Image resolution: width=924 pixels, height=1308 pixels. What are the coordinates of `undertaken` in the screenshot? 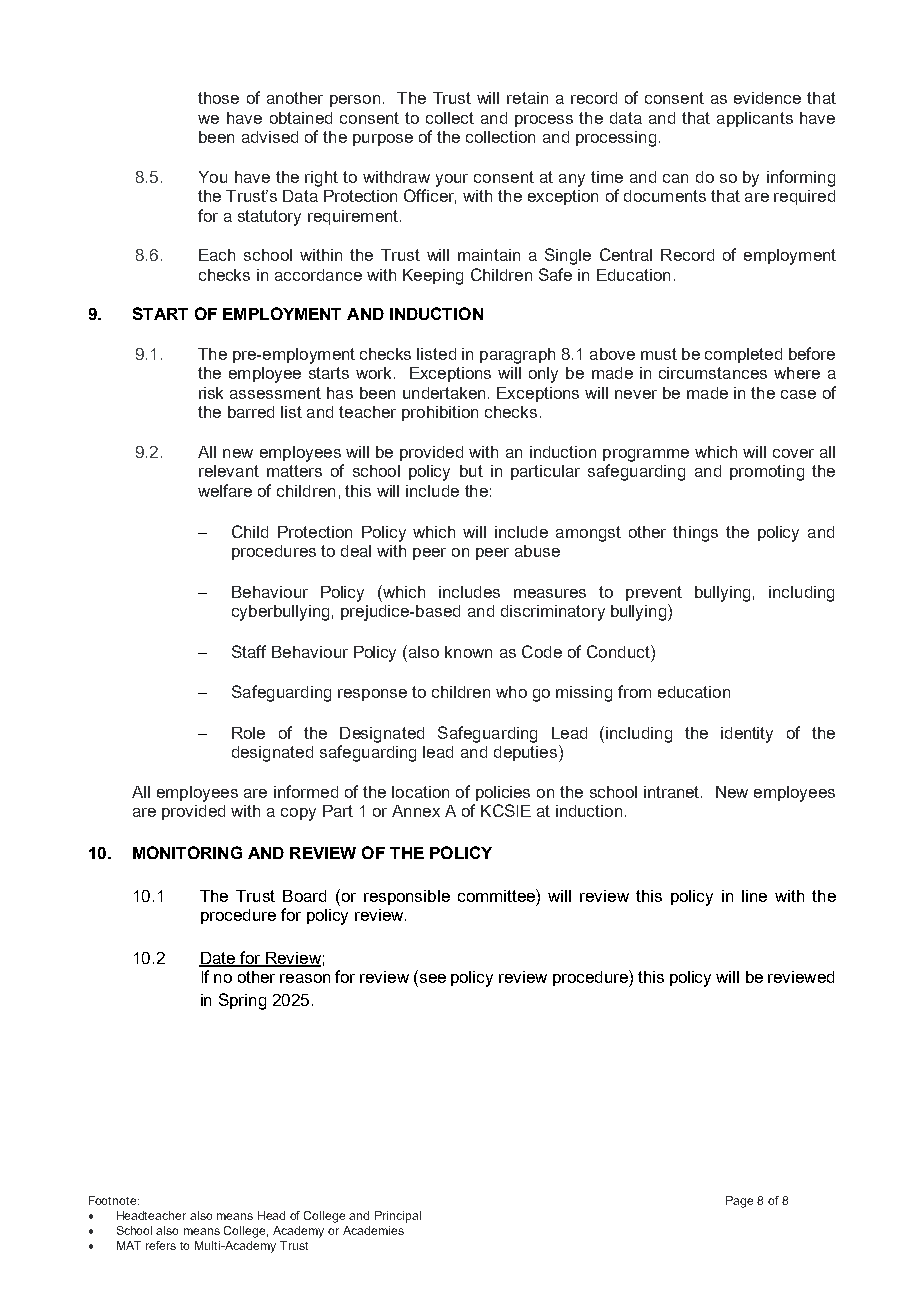 It's located at (444, 393).
